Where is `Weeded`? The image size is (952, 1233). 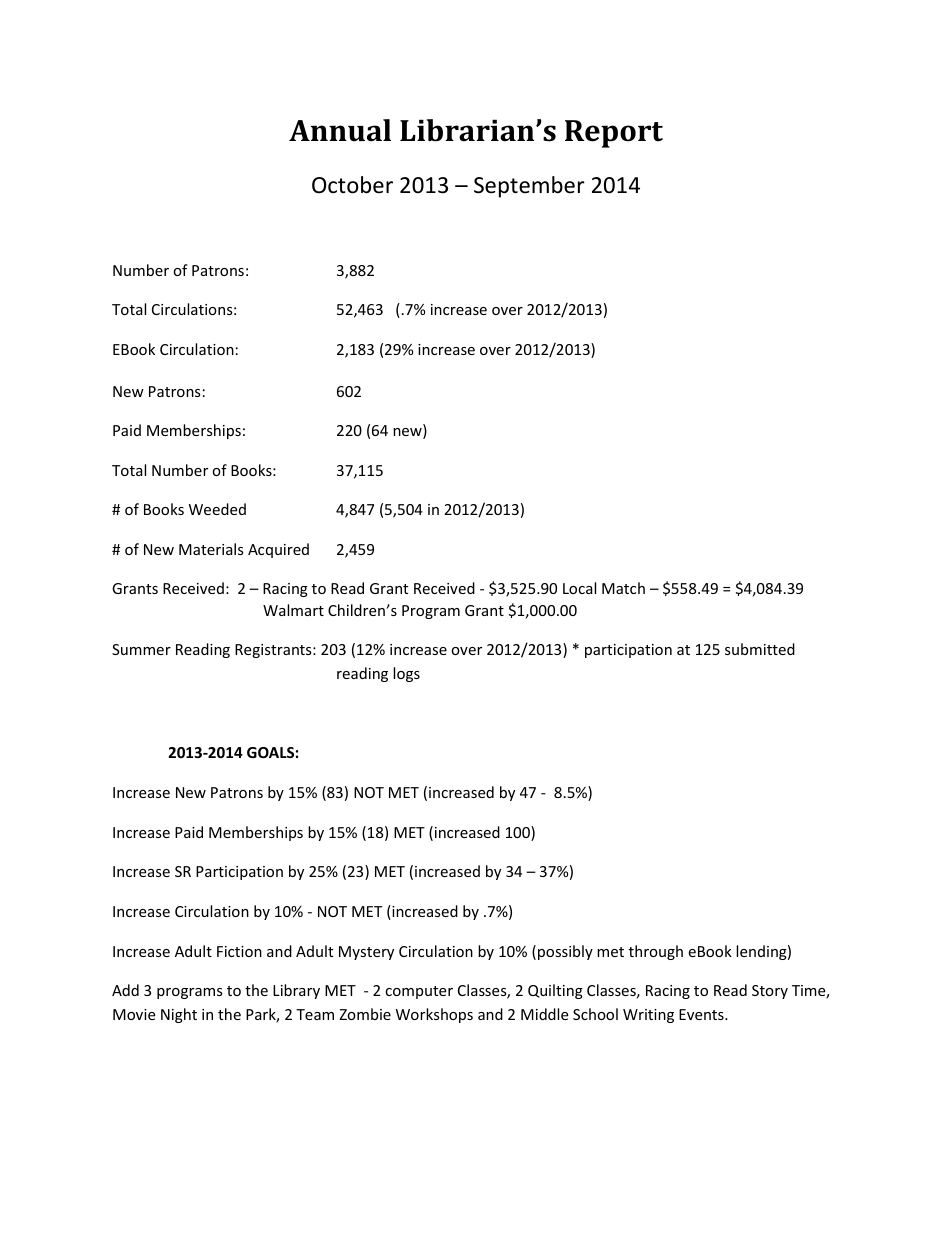
Weeded is located at coordinates (217, 509).
